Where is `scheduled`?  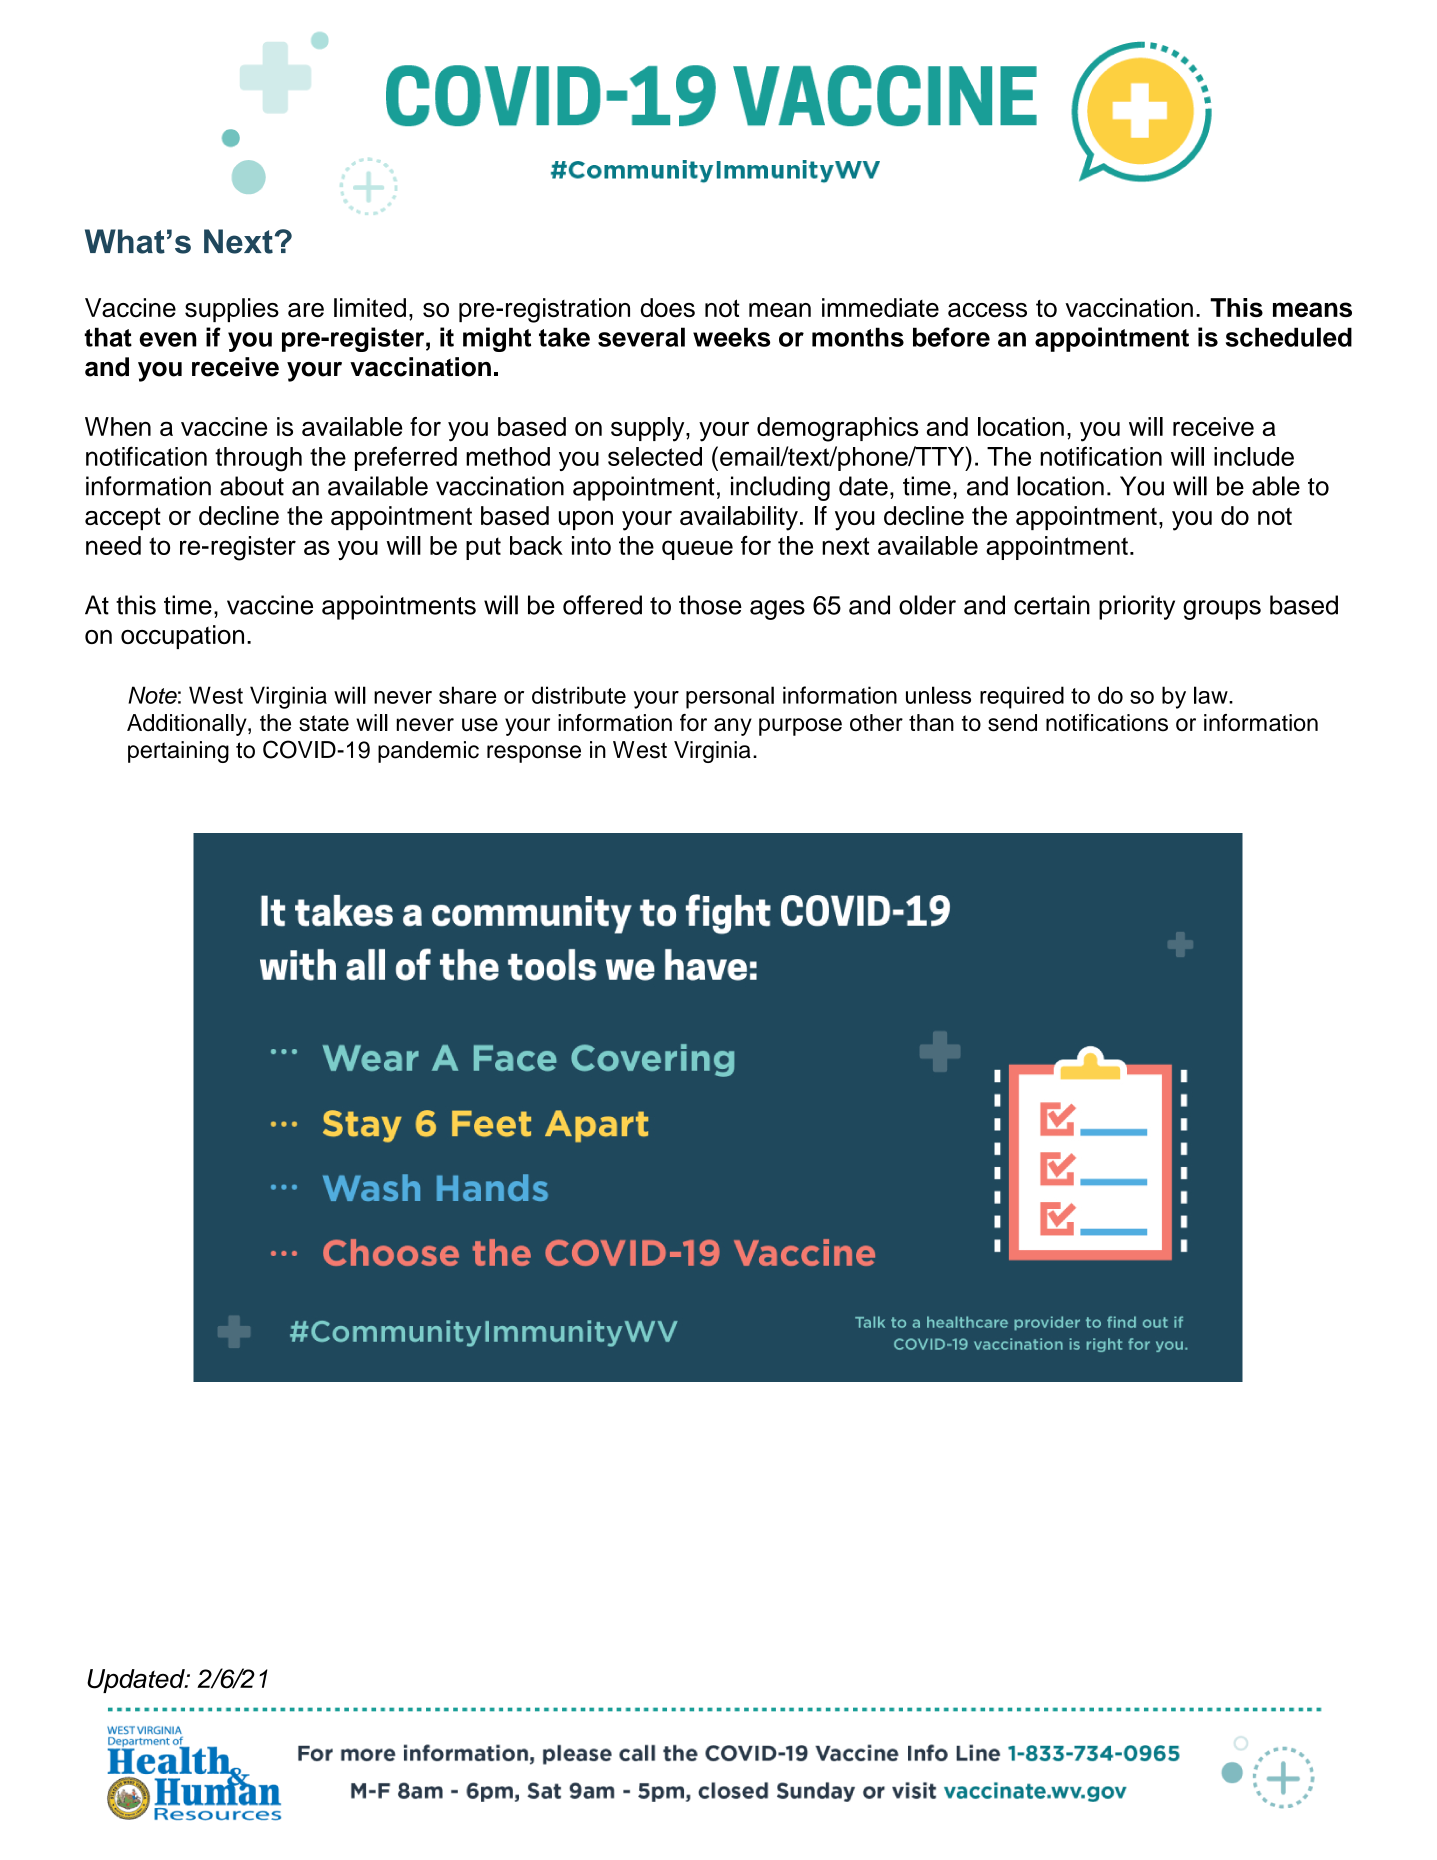 scheduled is located at coordinates (1289, 337).
